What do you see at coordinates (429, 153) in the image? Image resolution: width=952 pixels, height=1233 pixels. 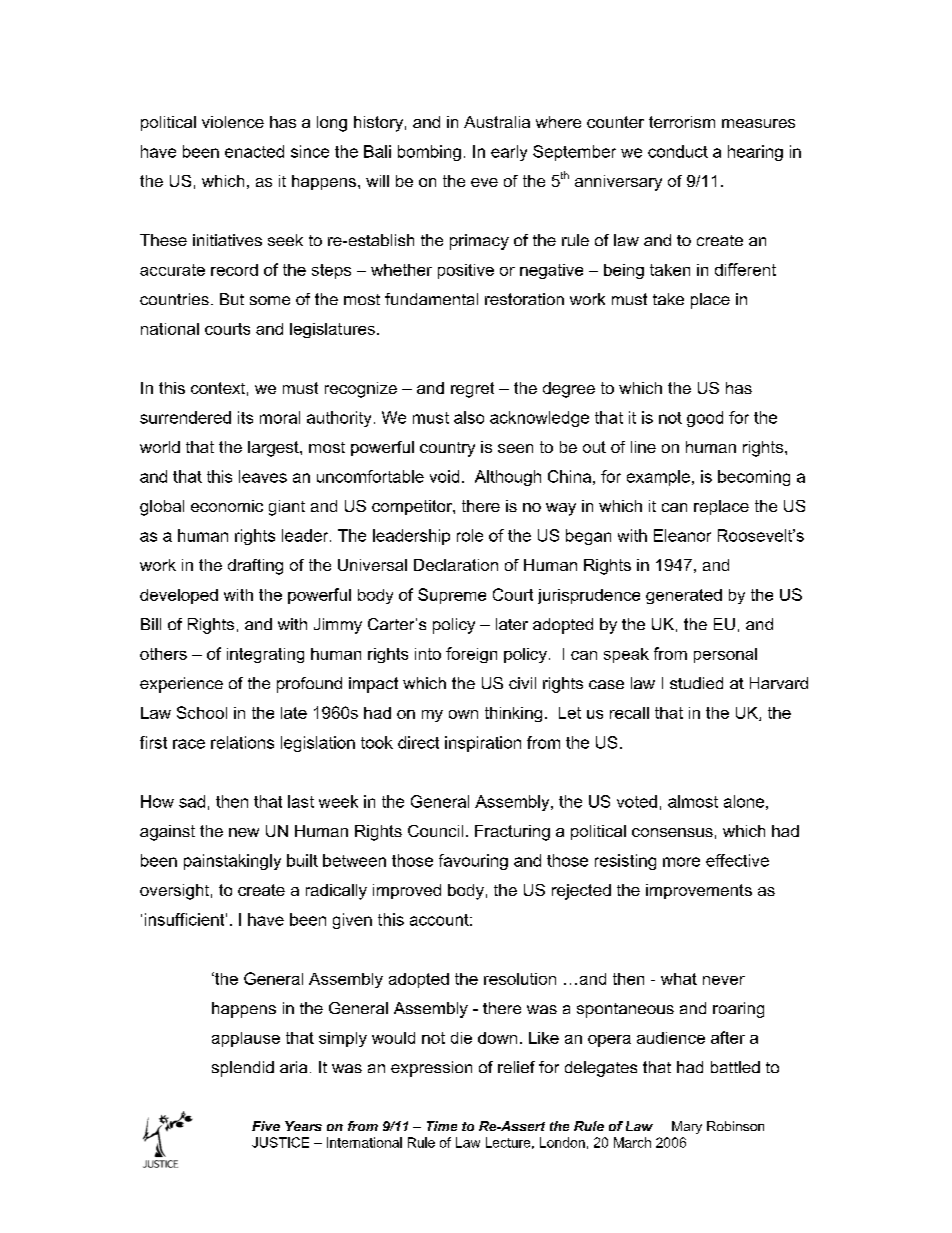 I see `bombing` at bounding box center [429, 153].
